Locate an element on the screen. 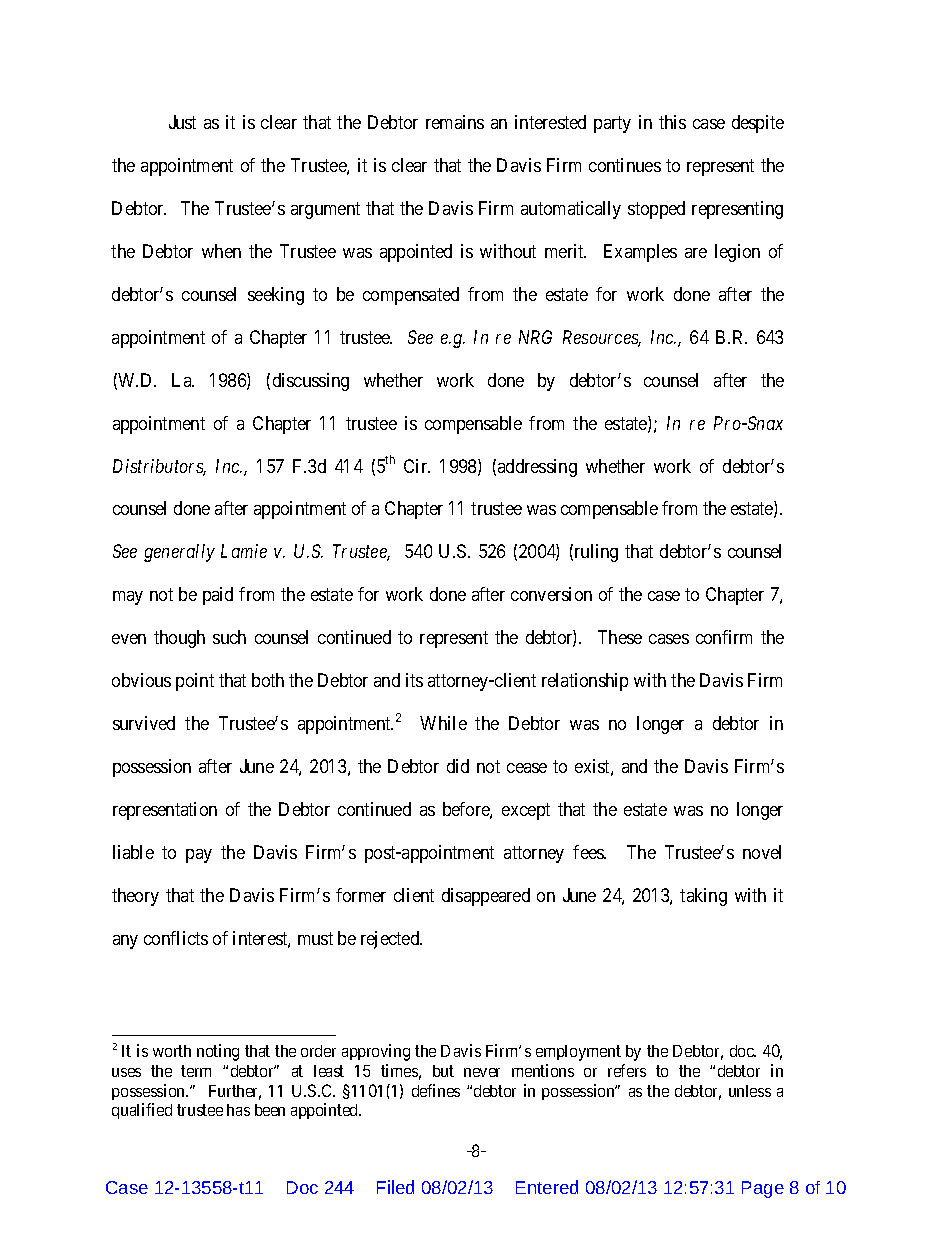 The height and width of the screenshot is (1233, 952). its is located at coordinates (414, 680).
